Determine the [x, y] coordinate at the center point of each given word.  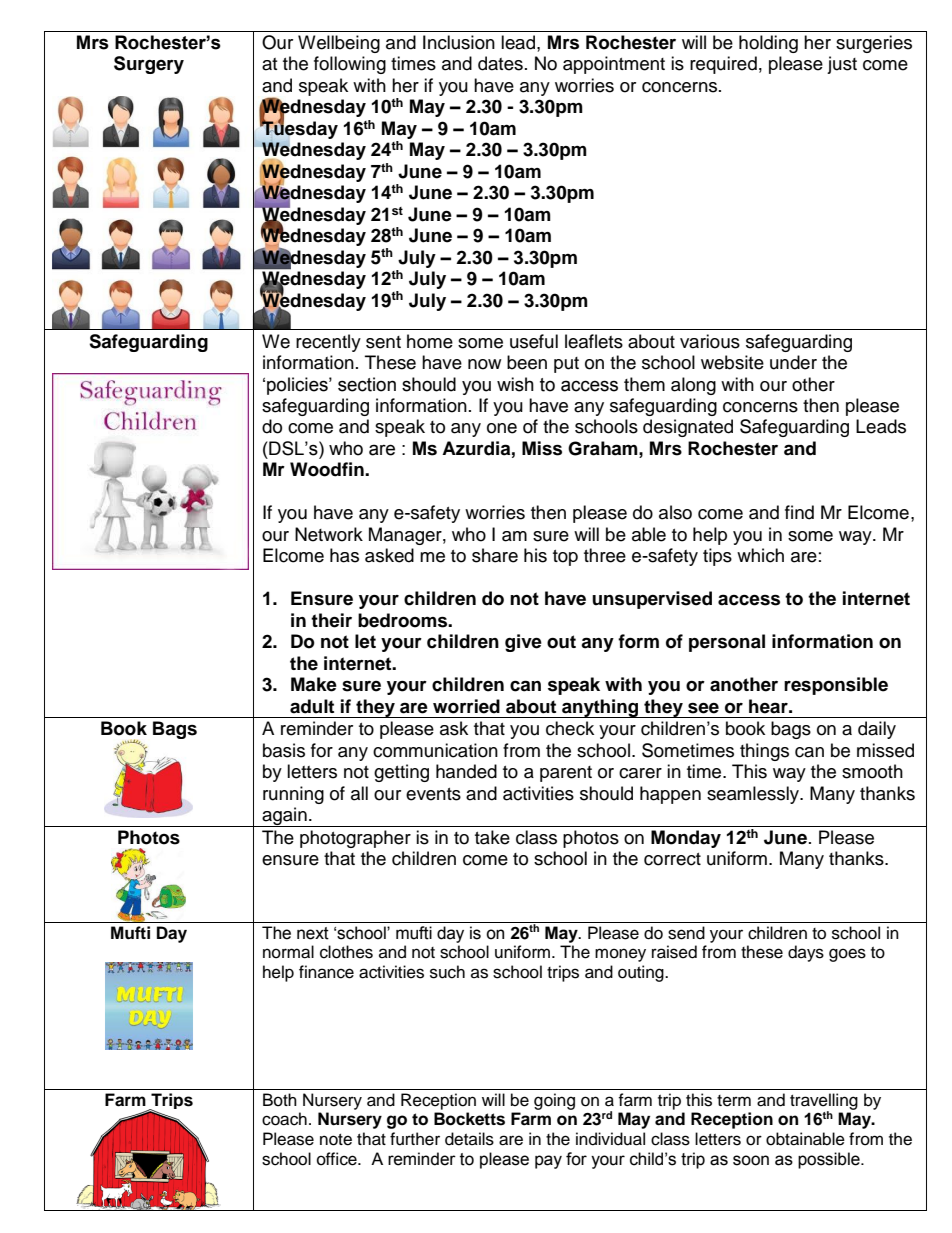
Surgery [149, 65]
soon [751, 1160]
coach [284, 1119]
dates [500, 63]
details [469, 1139]
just [842, 65]
